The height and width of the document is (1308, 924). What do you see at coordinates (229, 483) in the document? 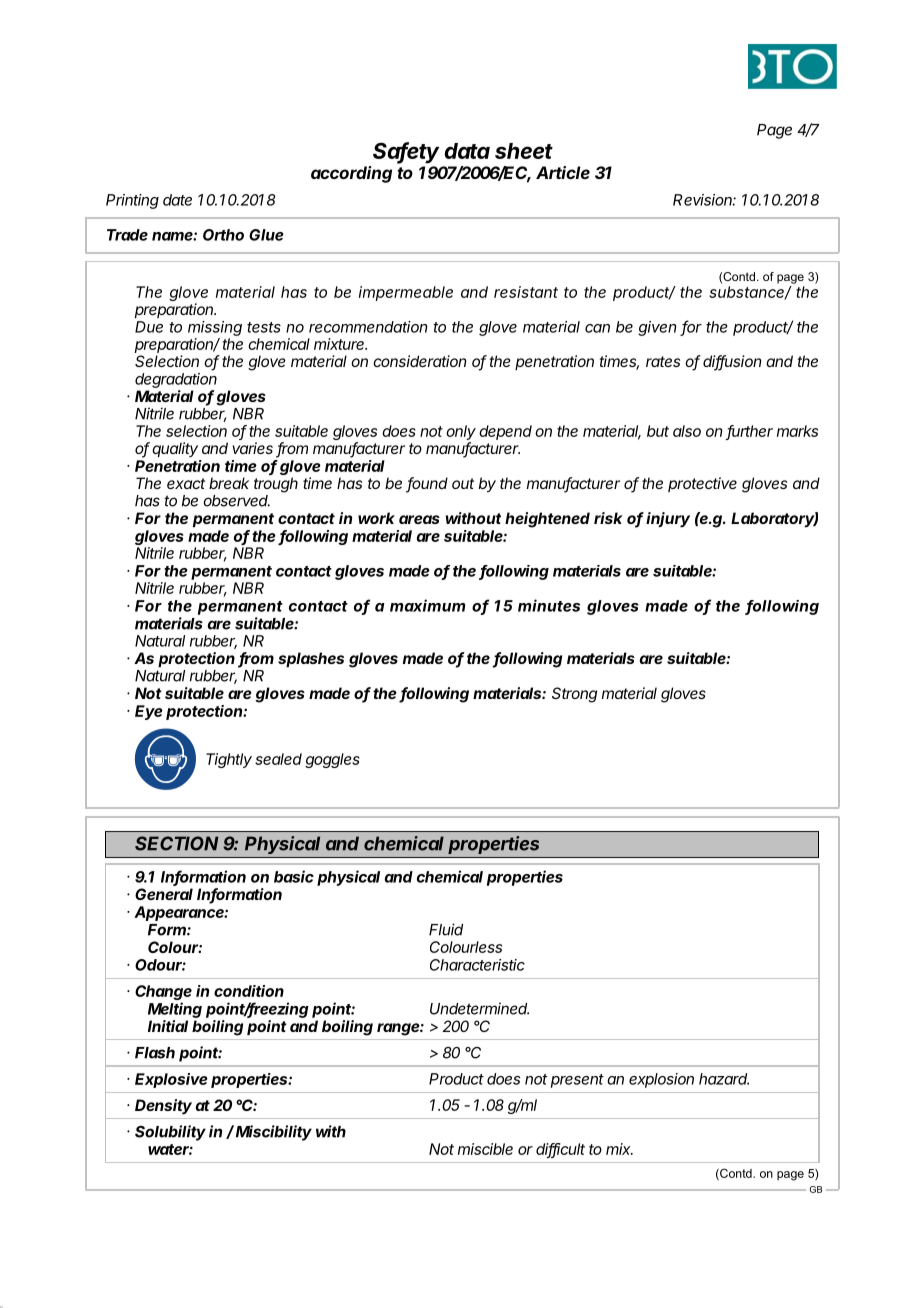
I see `break` at bounding box center [229, 483].
